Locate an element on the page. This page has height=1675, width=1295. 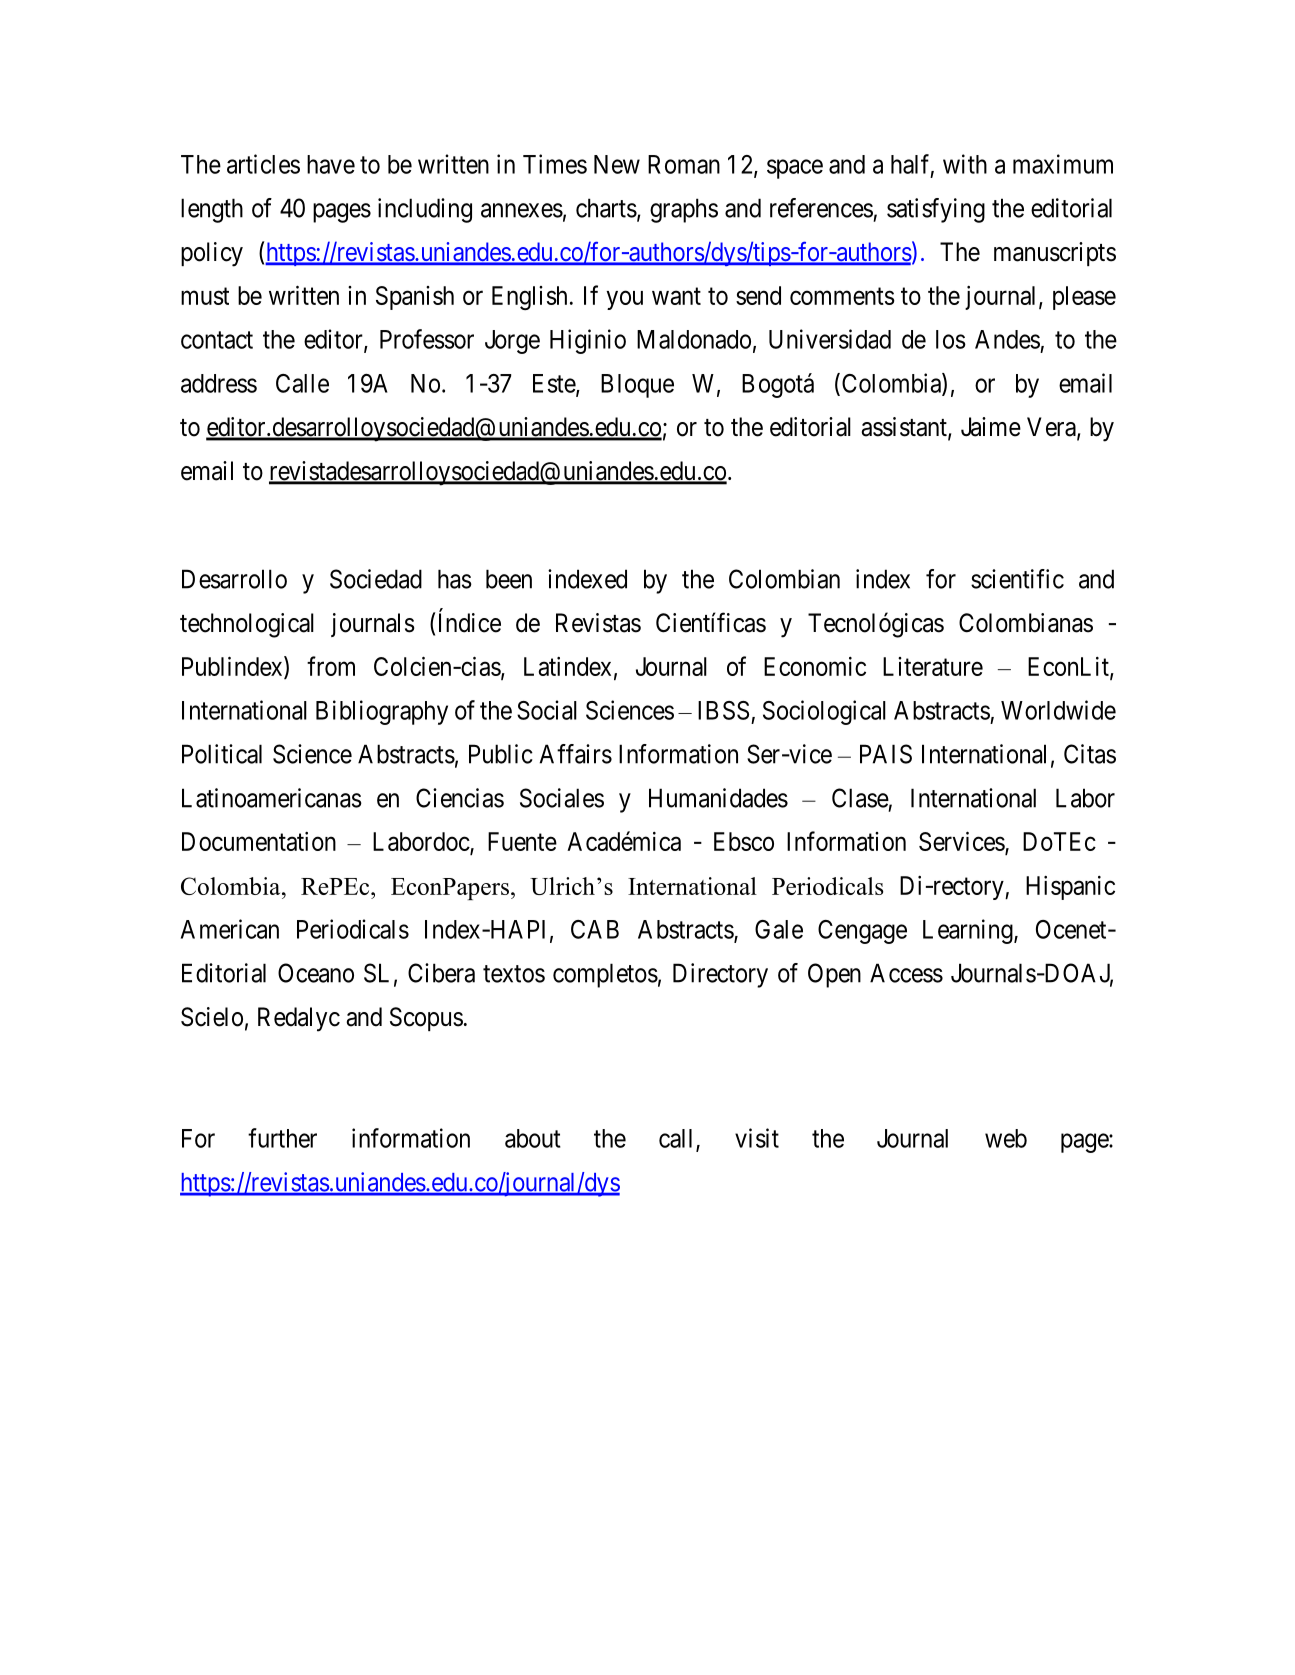
charts is located at coordinates (606, 208).
